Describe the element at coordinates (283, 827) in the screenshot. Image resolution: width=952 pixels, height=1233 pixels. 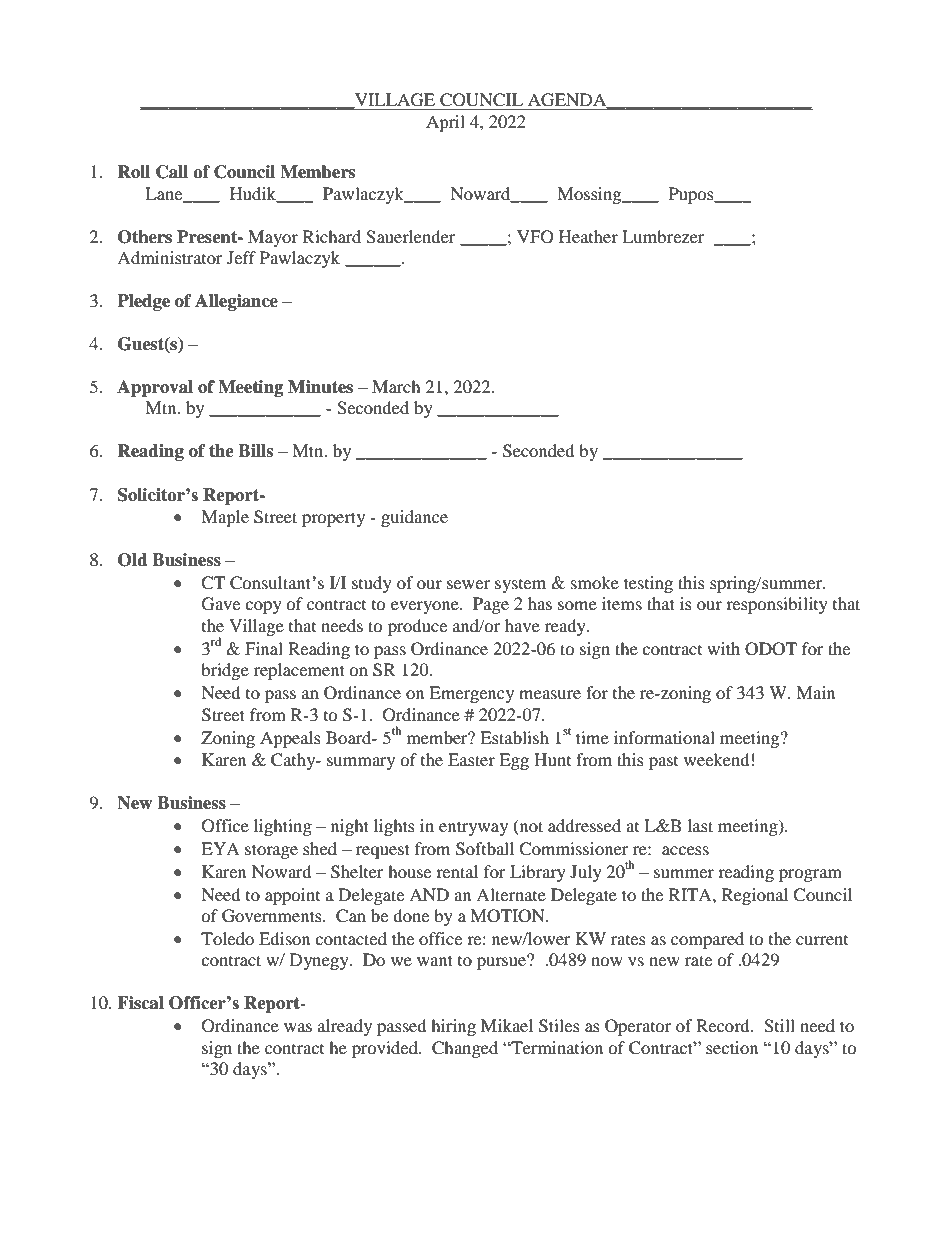
I see `lighting` at that location.
